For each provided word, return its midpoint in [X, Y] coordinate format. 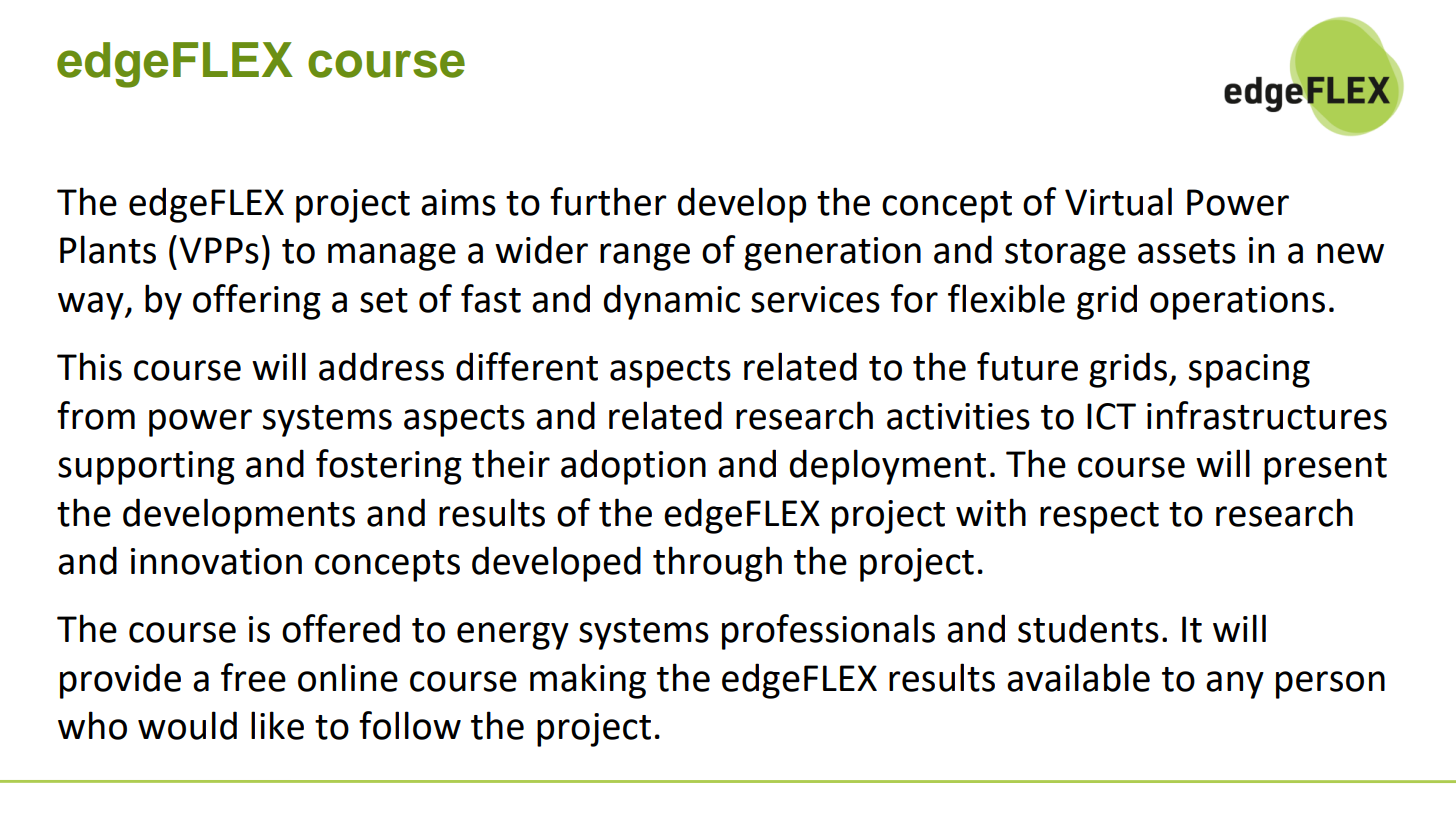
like [277, 725]
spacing [1249, 371]
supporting [146, 468]
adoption [633, 467]
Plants [108, 249]
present [1325, 469]
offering [257, 302]
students [1088, 628]
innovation [216, 561]
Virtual [1118, 201]
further [608, 201]
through [717, 564]
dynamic [671, 302]
